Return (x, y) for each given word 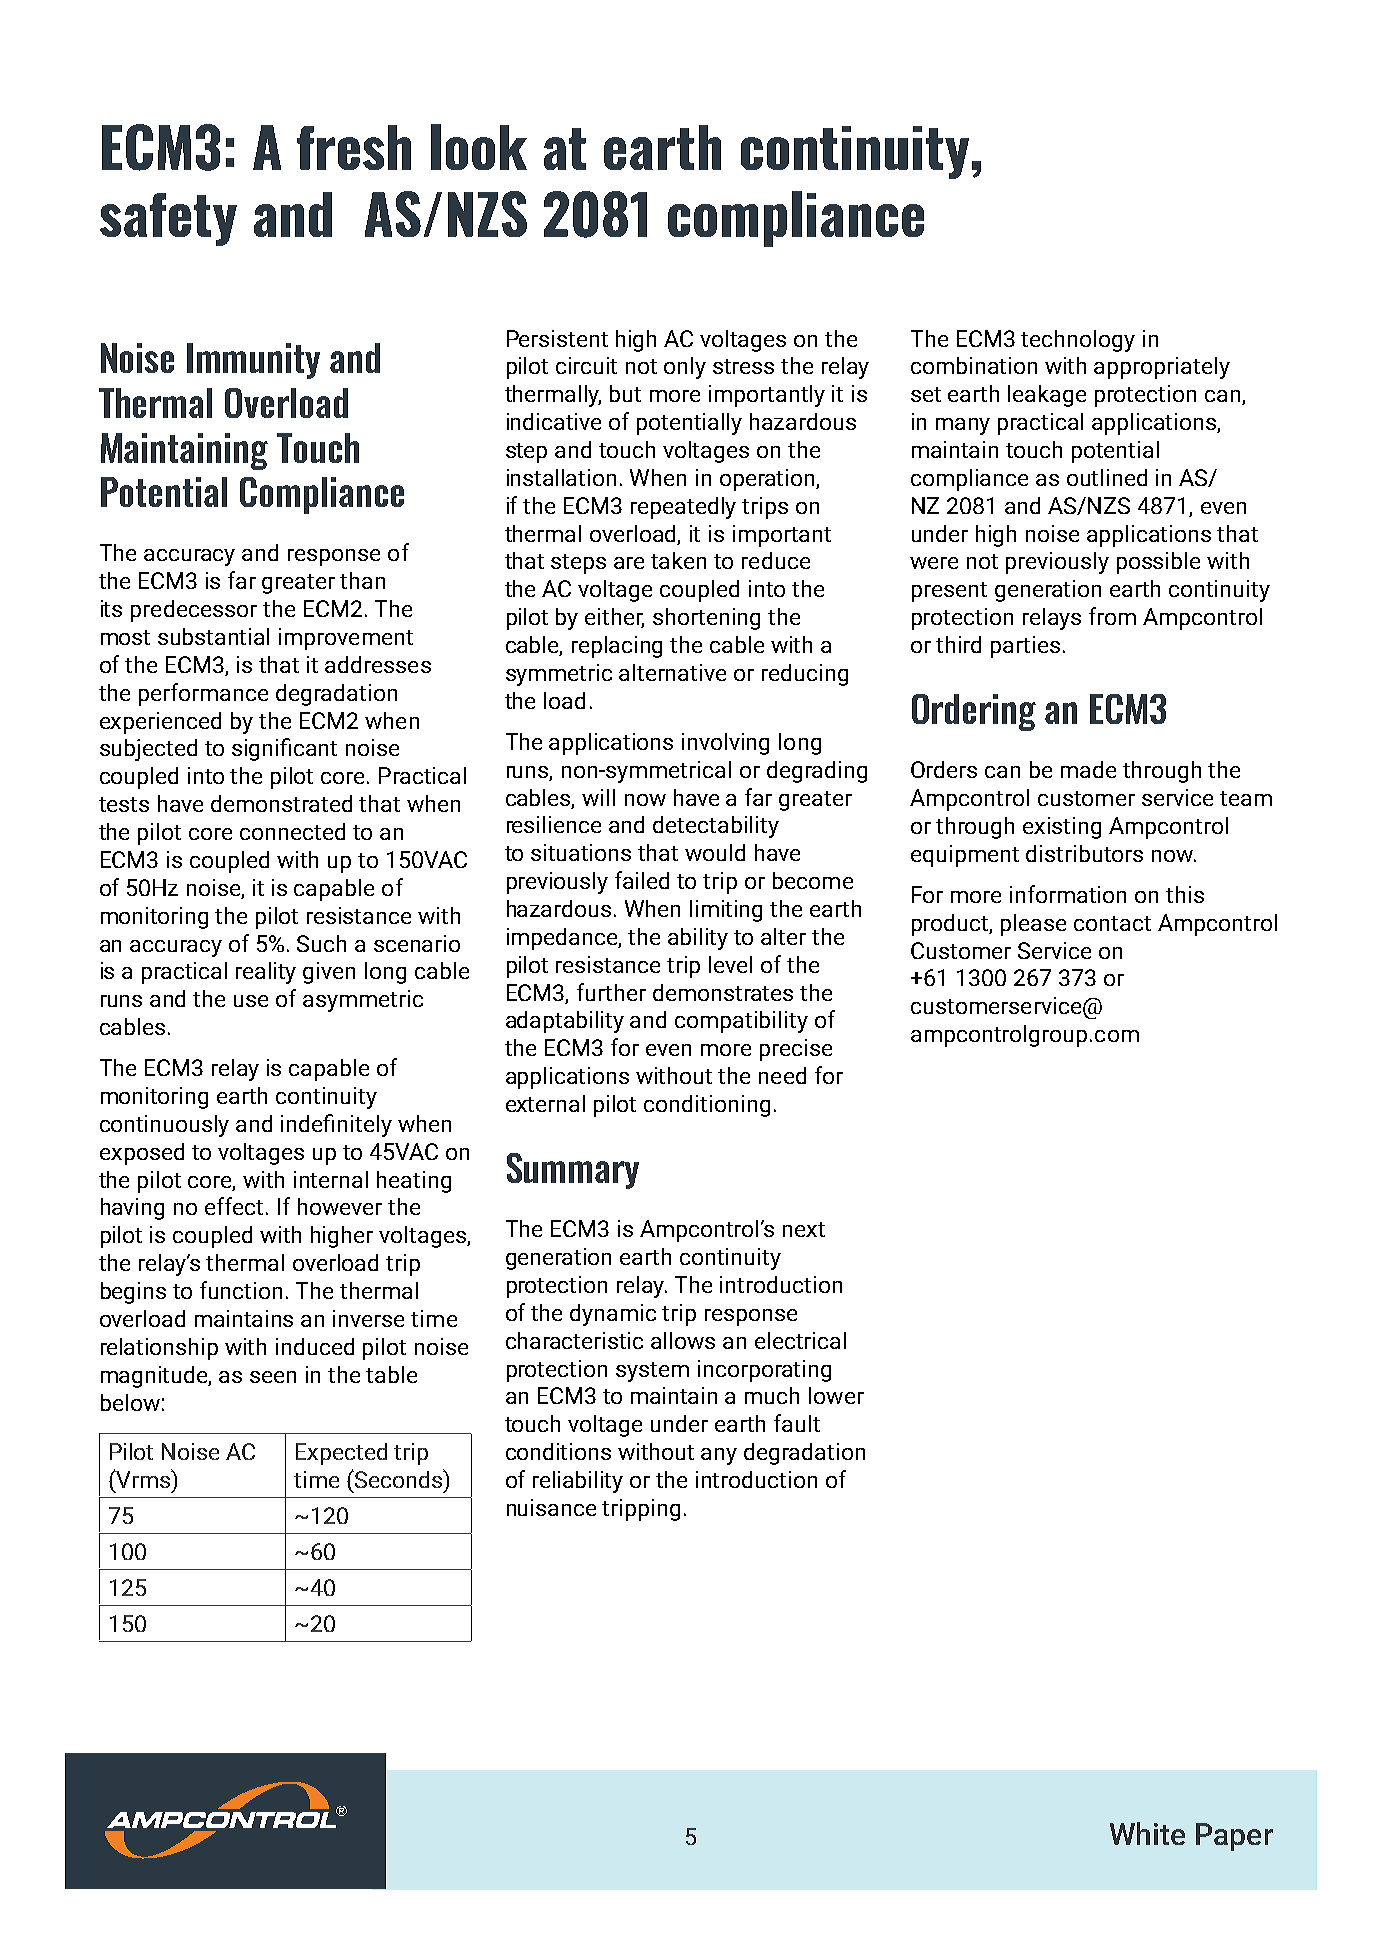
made (1088, 769)
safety (168, 219)
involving (725, 744)
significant (284, 749)
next (804, 1229)
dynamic (613, 1315)
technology (1078, 341)
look (479, 147)
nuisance (551, 1507)
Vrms (143, 1478)
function (241, 1290)
